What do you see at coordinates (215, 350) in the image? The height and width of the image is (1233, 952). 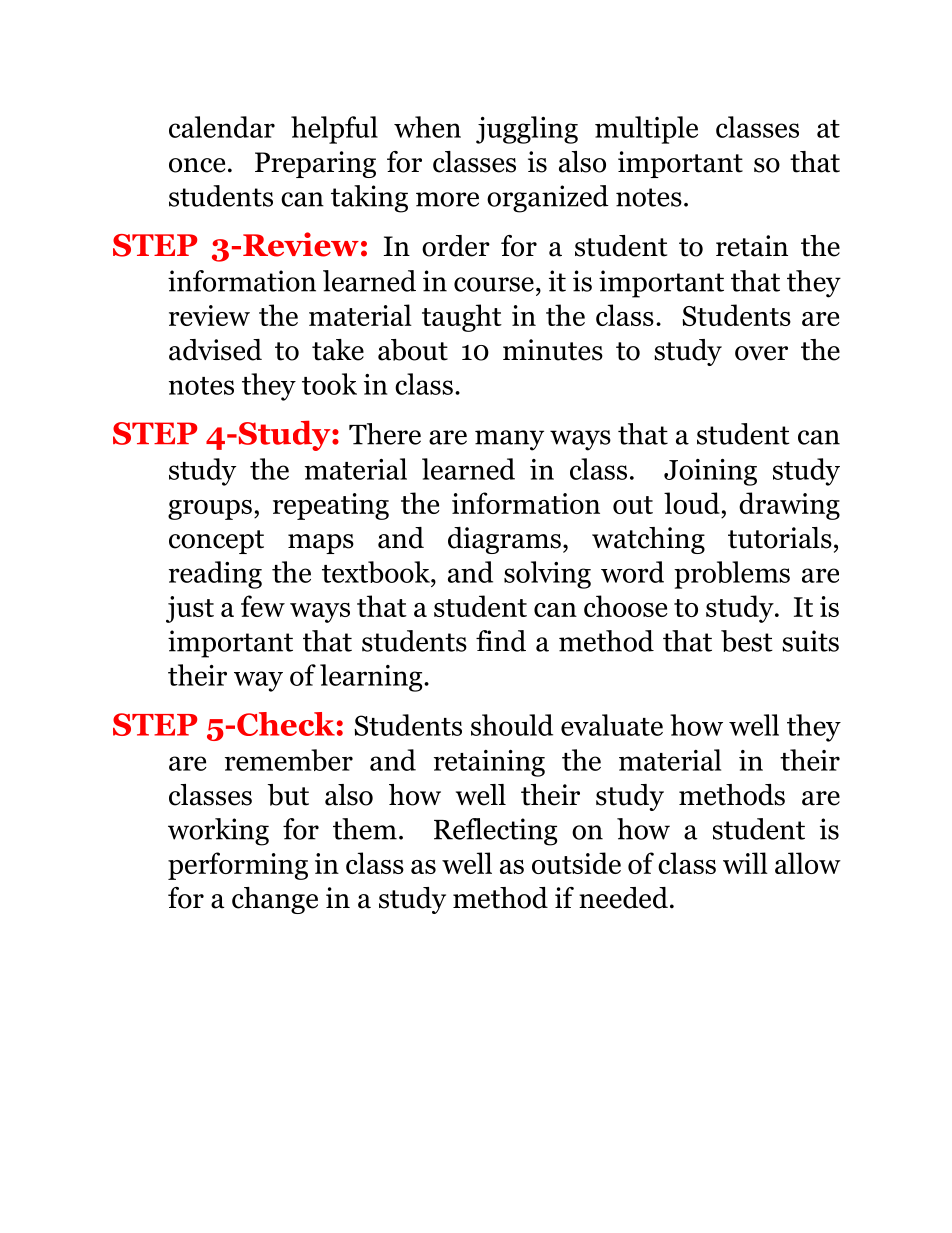 I see `advised` at bounding box center [215, 350].
